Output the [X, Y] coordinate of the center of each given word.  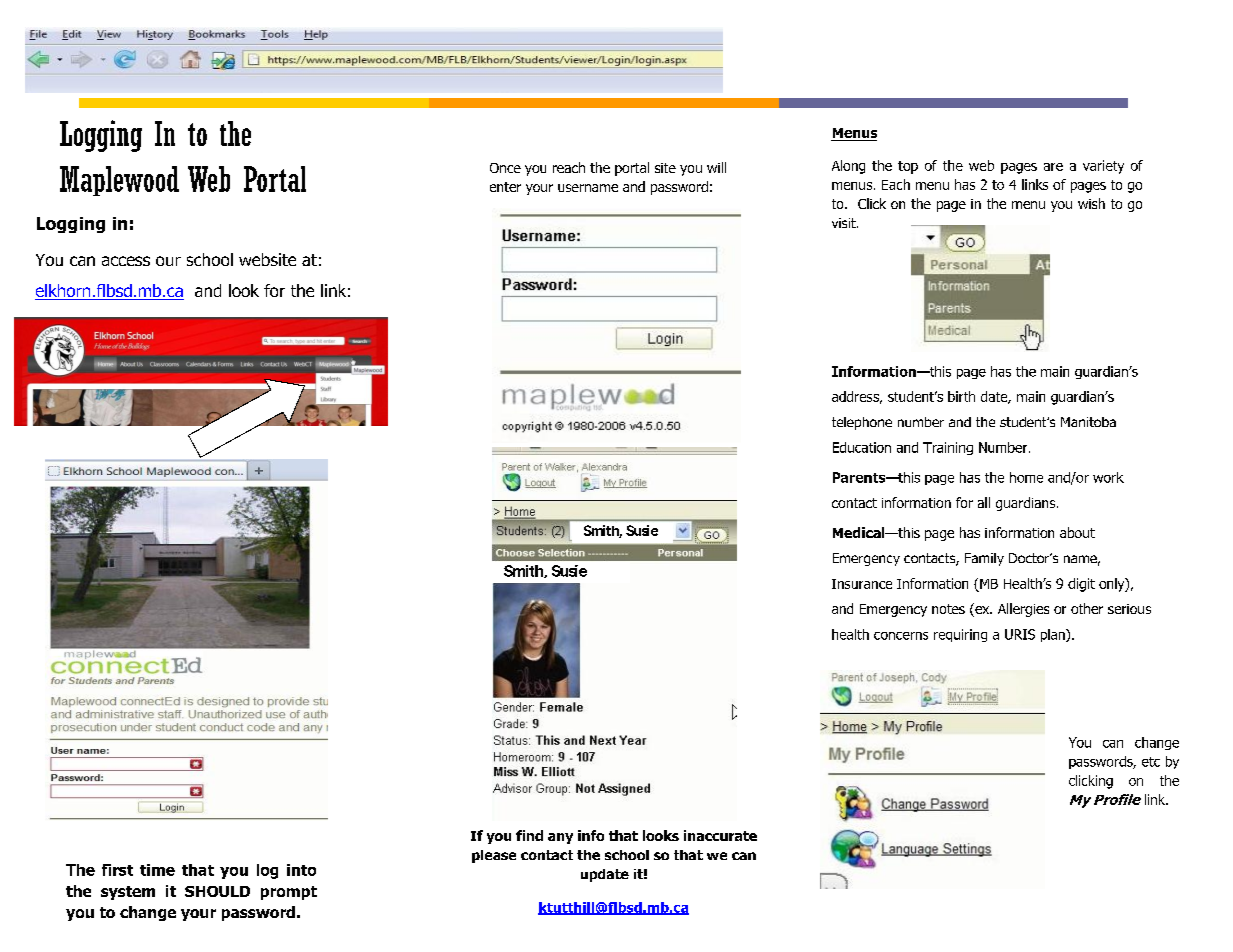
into [301, 870]
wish [1091, 203]
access [126, 261]
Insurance [862, 584]
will [716, 167]
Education [862, 447]
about [1077, 532]
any [560, 838]
